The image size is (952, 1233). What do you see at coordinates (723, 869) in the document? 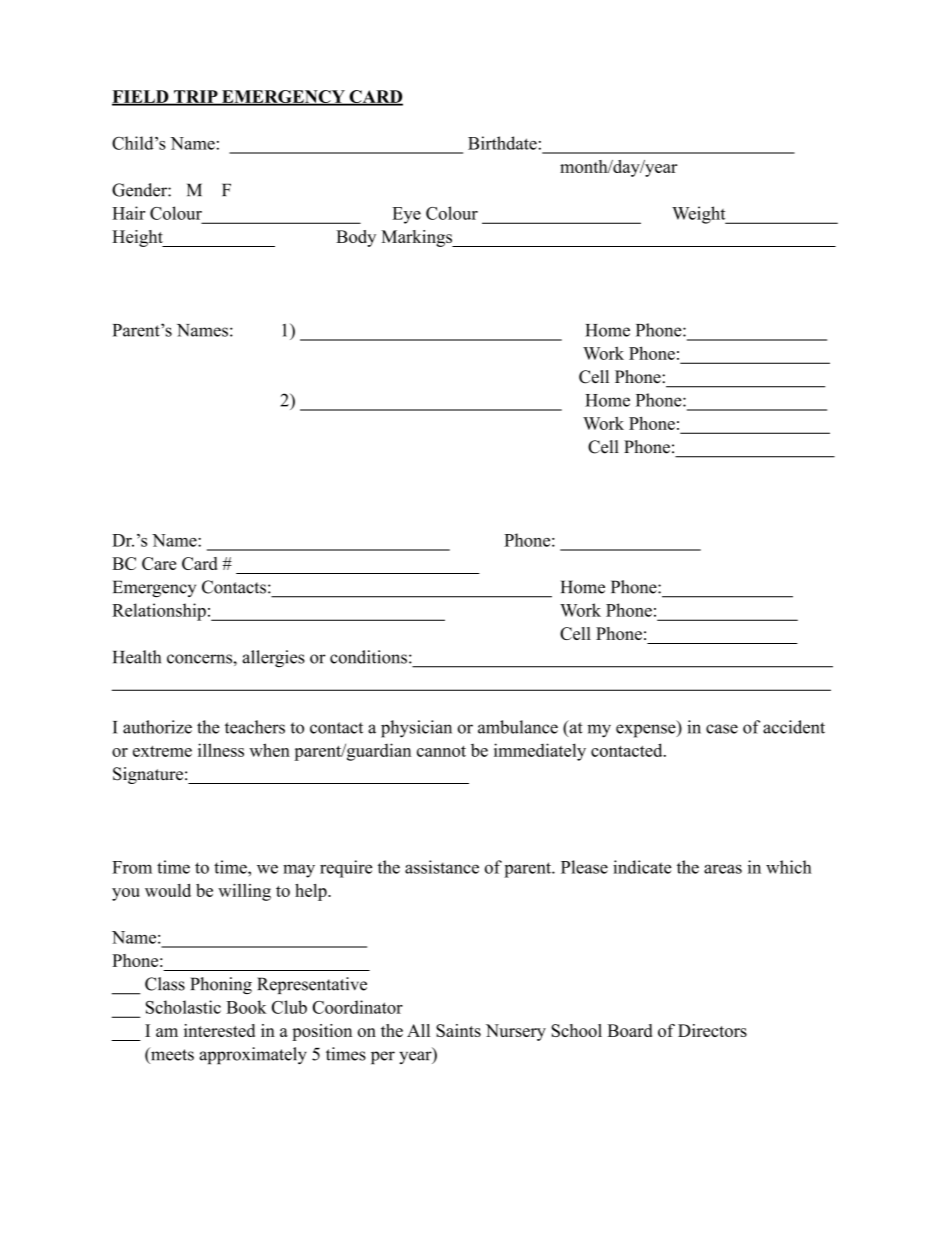
I see `areas` at bounding box center [723, 869].
